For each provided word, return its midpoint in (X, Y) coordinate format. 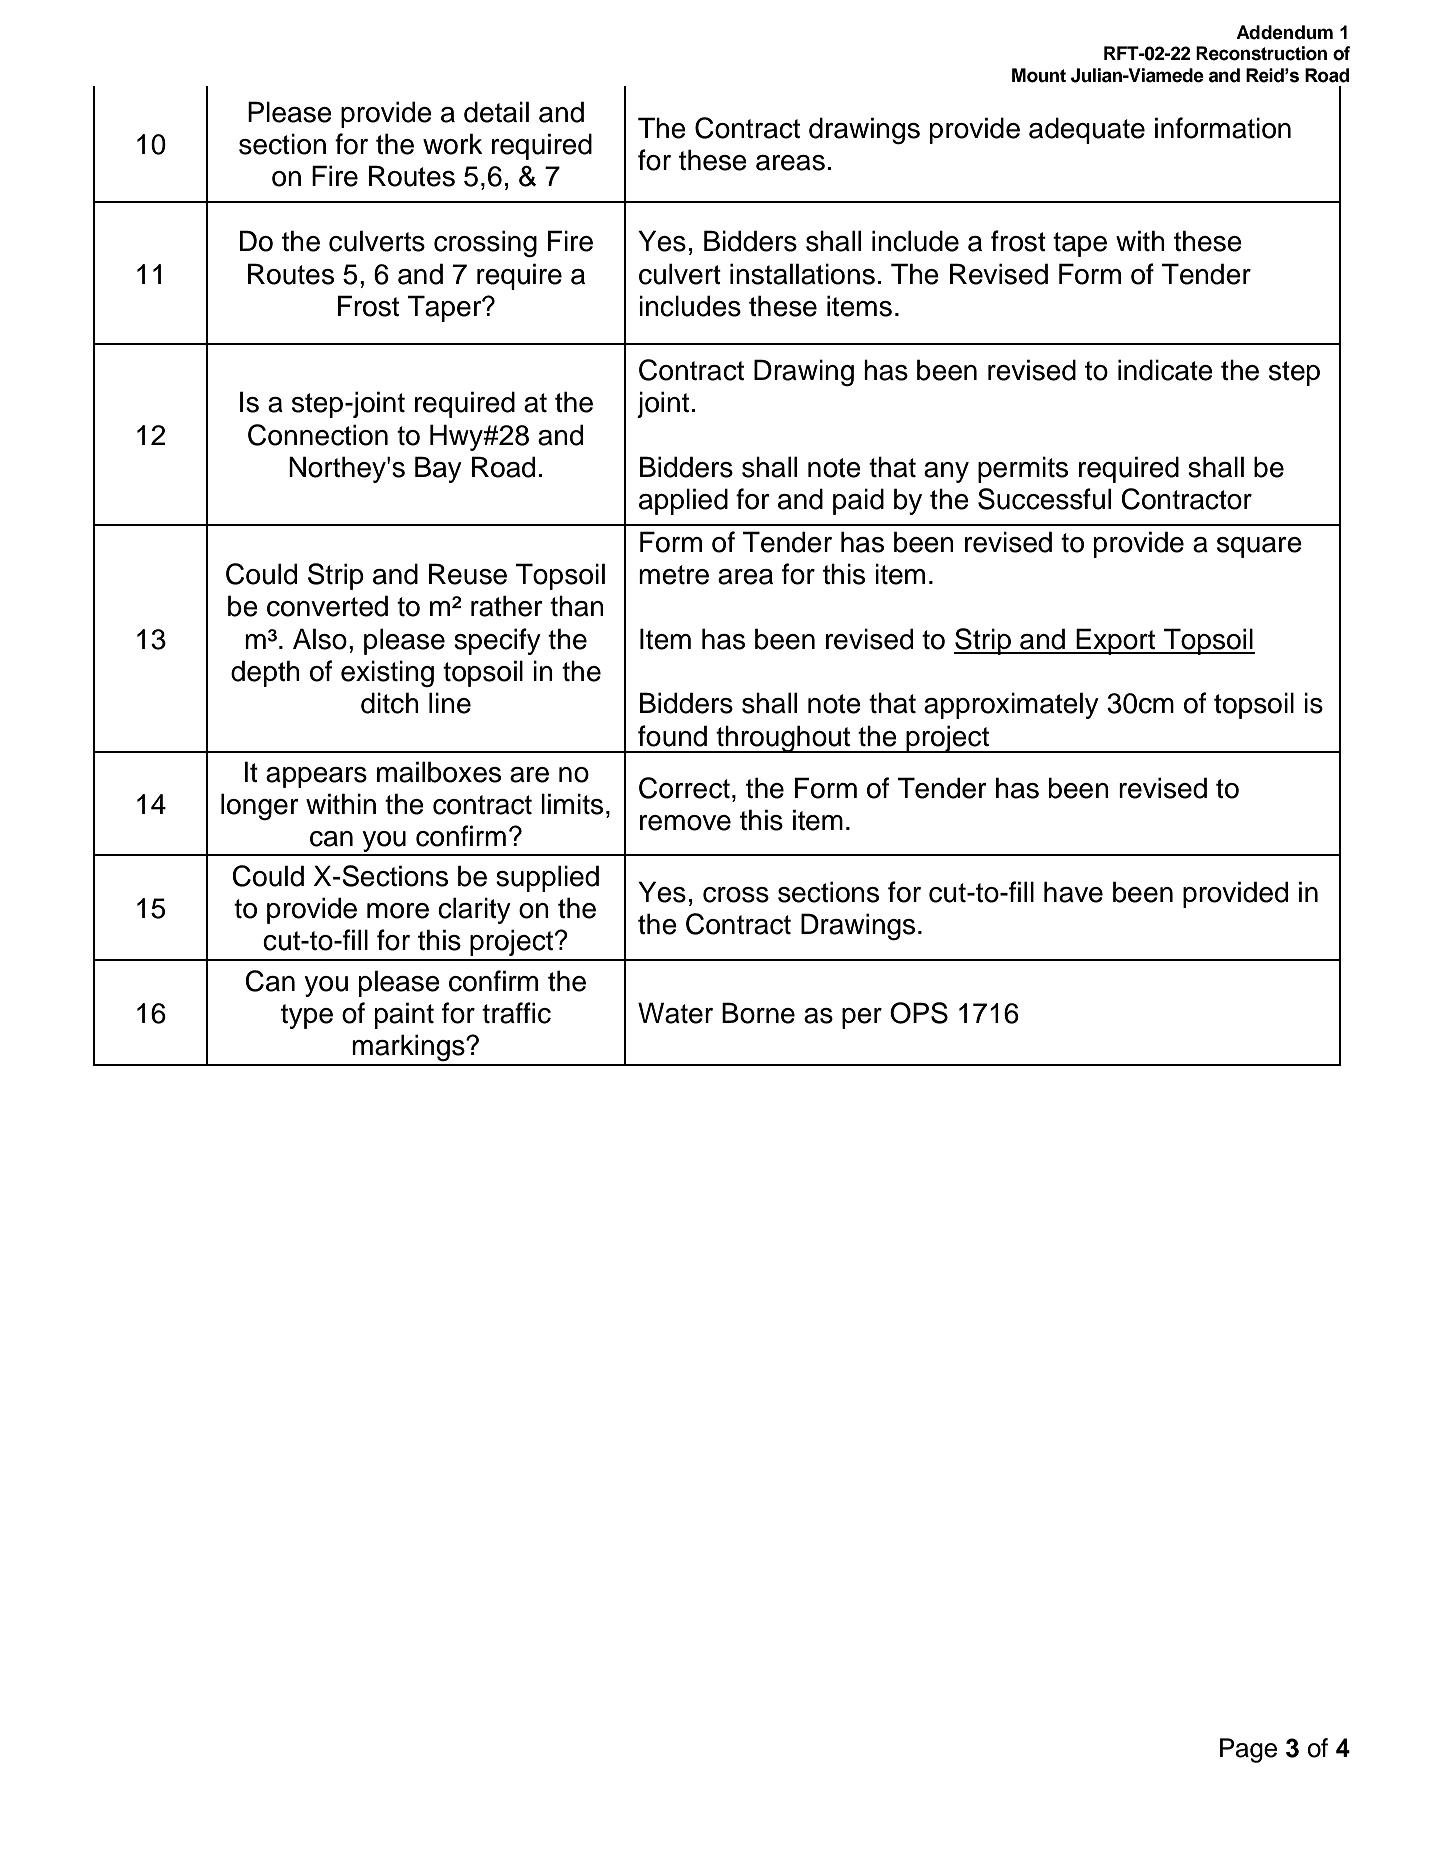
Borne (758, 1013)
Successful (1044, 499)
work (453, 144)
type (307, 1016)
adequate (1087, 130)
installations (802, 274)
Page (1248, 1750)
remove (685, 823)
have (1073, 892)
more (398, 911)
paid (858, 501)
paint (404, 1015)
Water (675, 1013)
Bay (438, 469)
